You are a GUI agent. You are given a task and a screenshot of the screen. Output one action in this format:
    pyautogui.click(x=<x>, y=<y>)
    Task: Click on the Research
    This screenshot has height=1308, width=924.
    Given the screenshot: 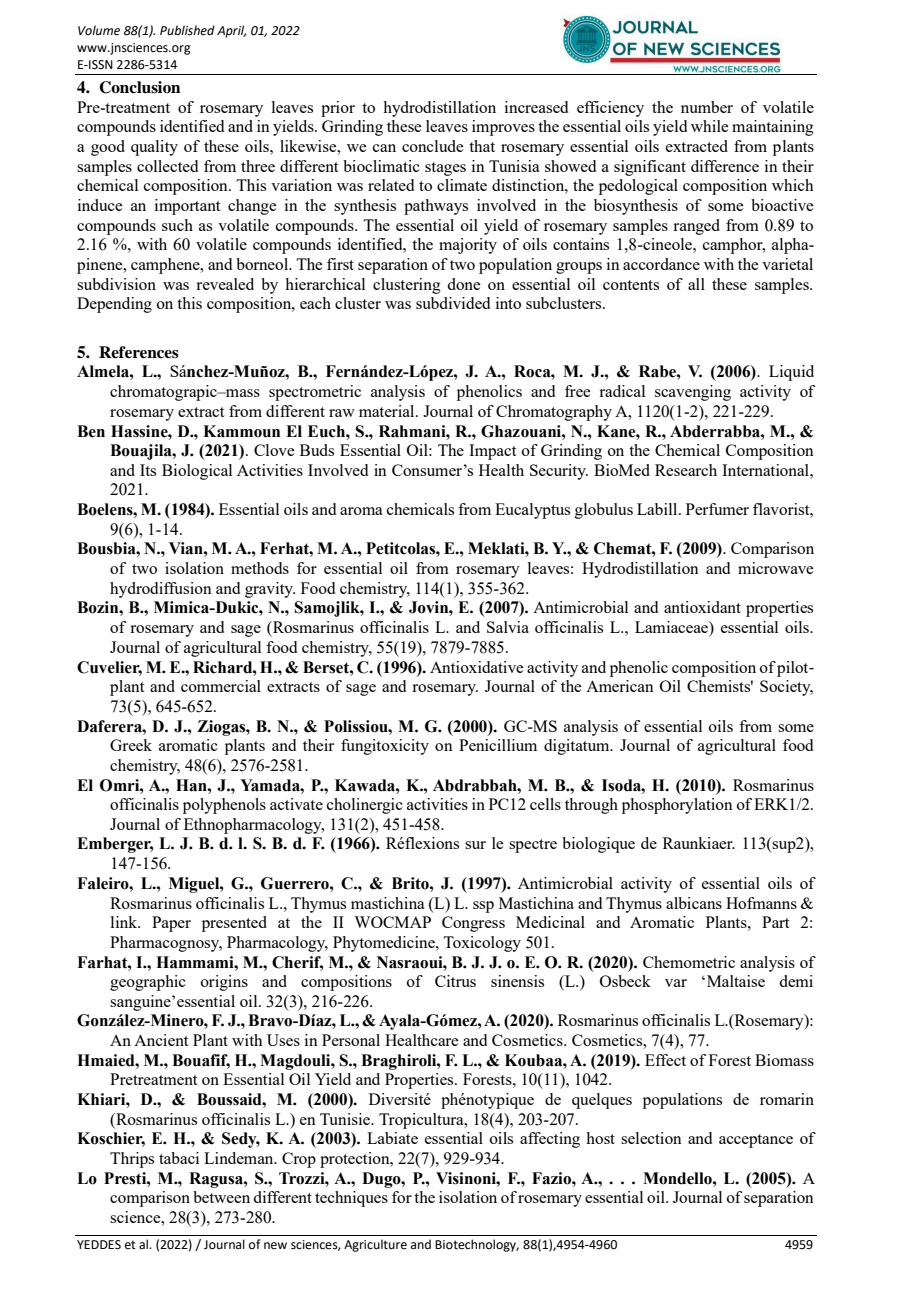 What is the action you would take?
    pyautogui.click(x=686, y=470)
